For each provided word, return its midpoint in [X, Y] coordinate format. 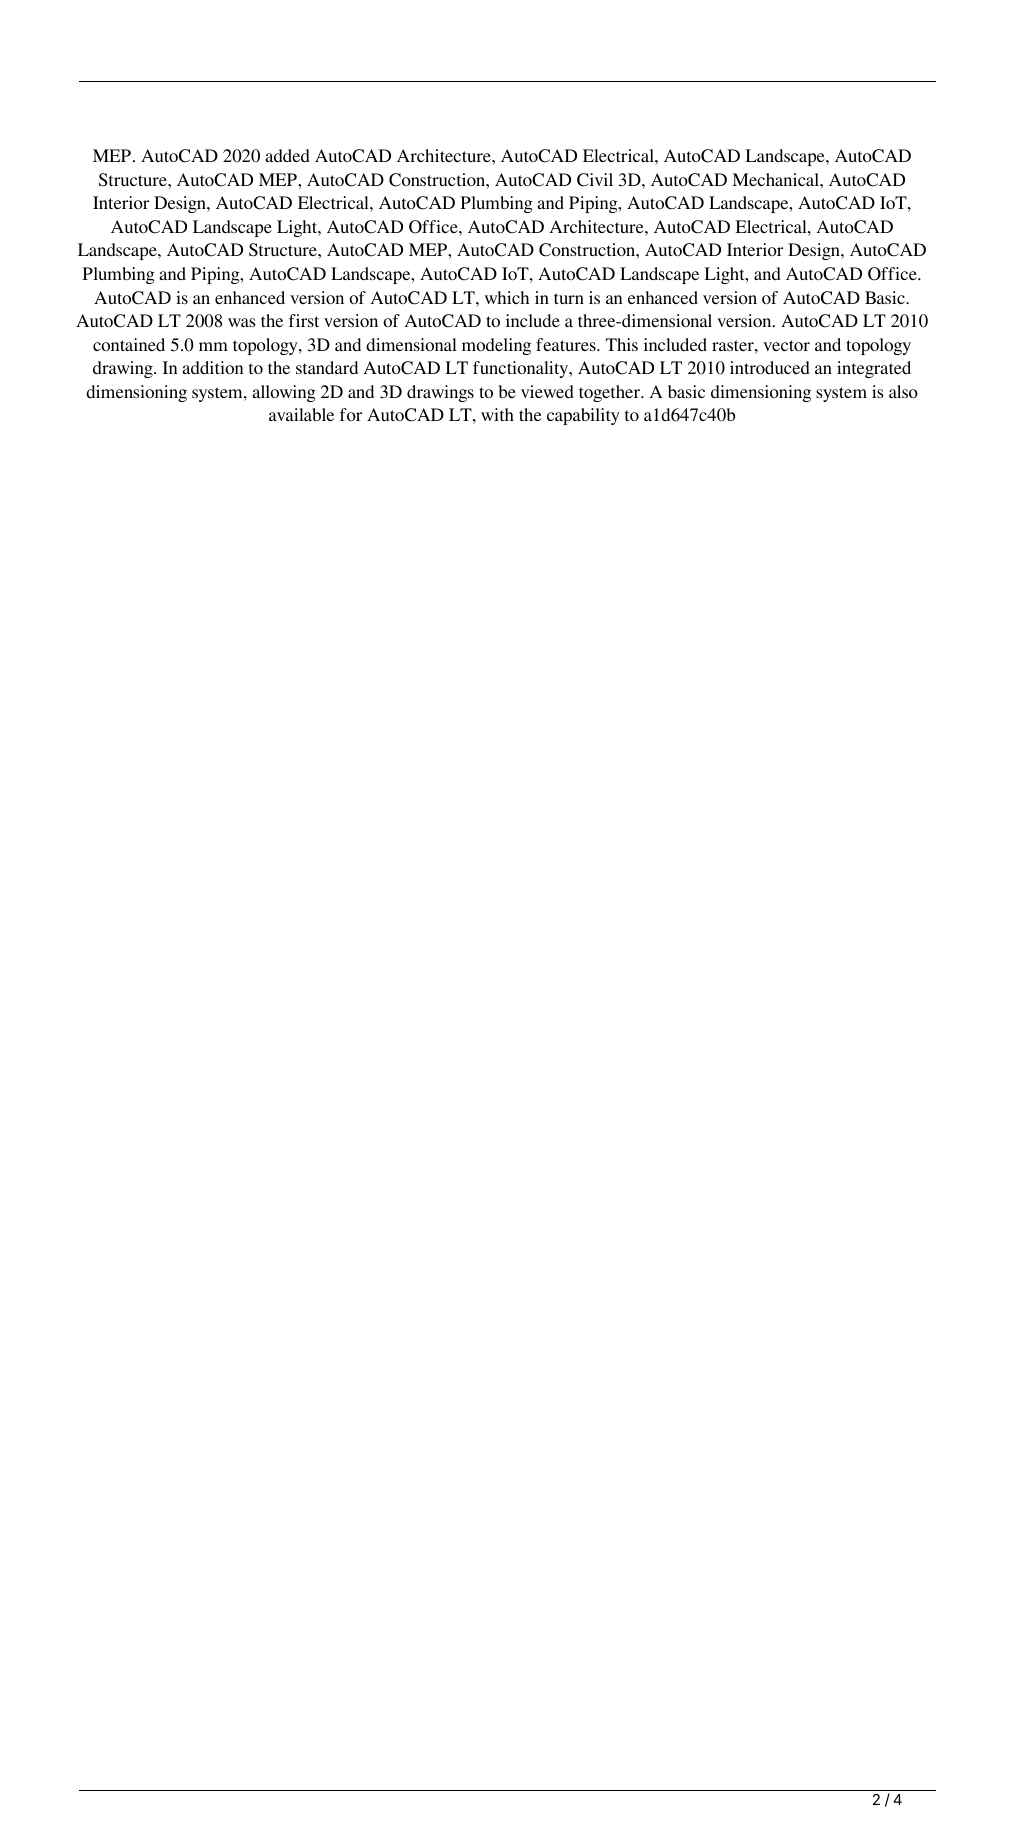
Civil [595, 180]
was [242, 322]
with [497, 414]
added [287, 155]
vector [786, 345]
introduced [770, 367]
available [301, 414]
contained [129, 344]
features [567, 344]
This [622, 344]
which [507, 297]
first [304, 320]
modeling [496, 346]
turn [569, 298]
